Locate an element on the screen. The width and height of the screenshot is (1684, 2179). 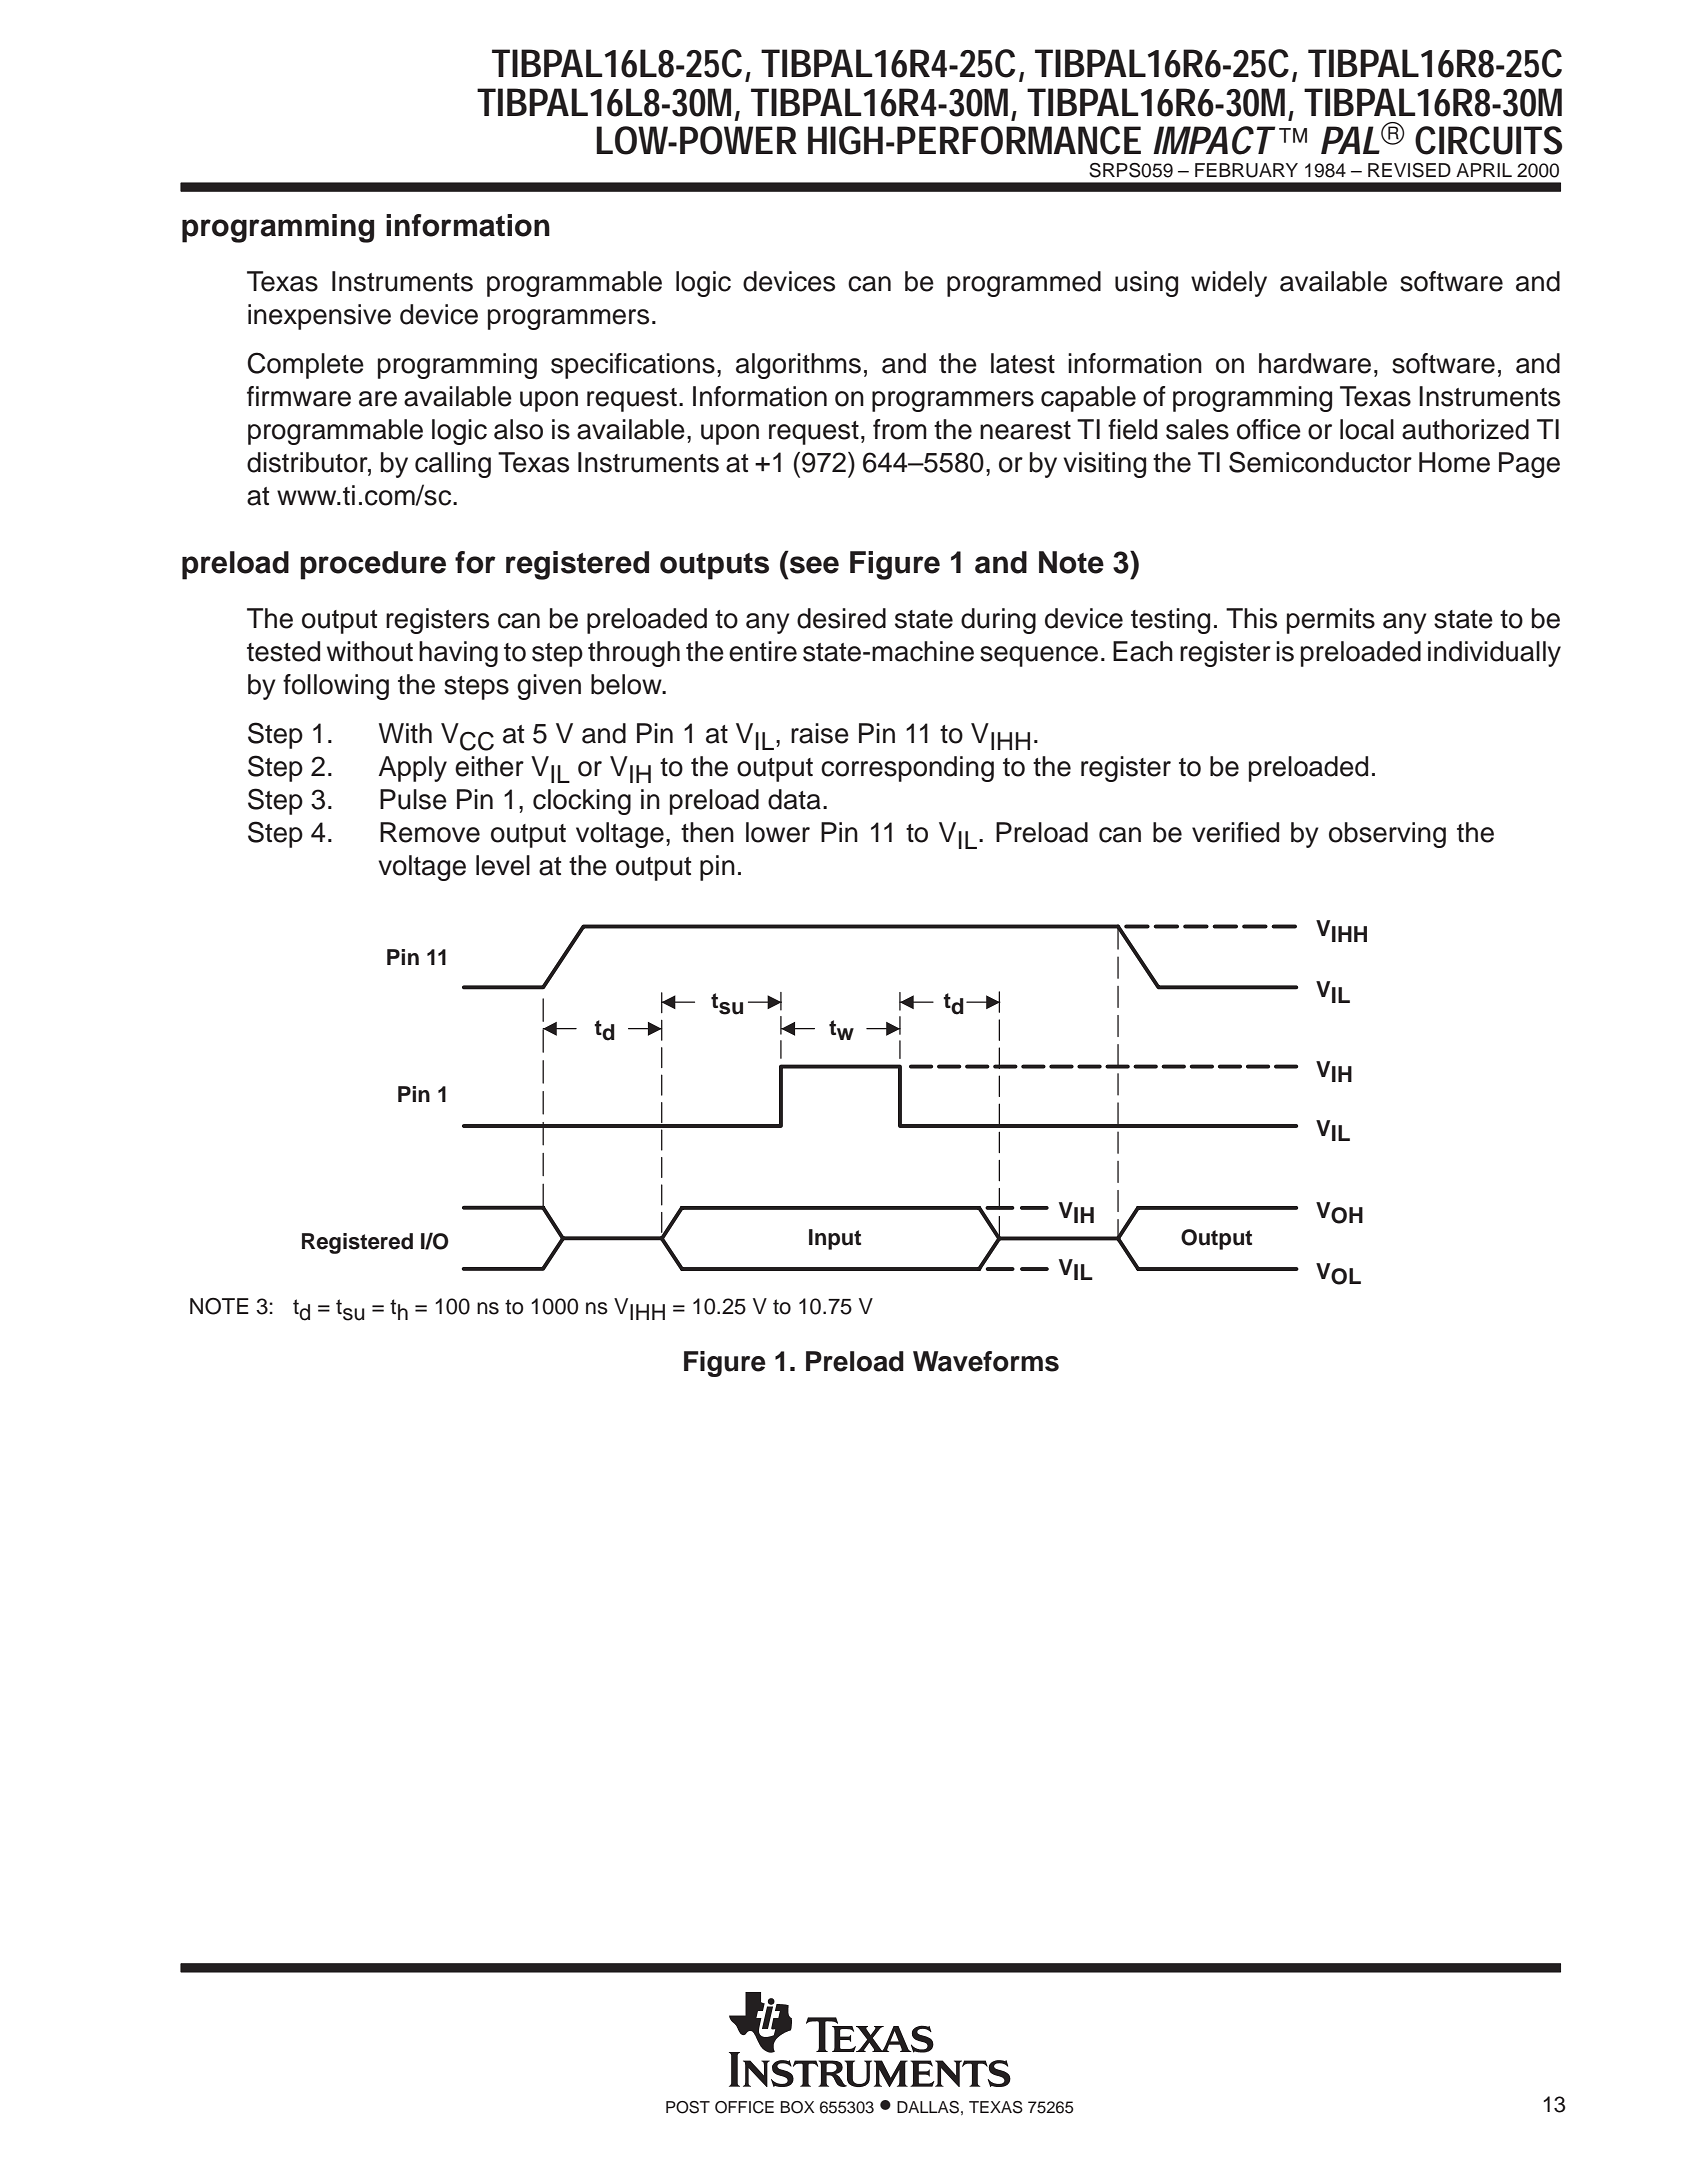
DALLAS is located at coordinates (928, 2107).
